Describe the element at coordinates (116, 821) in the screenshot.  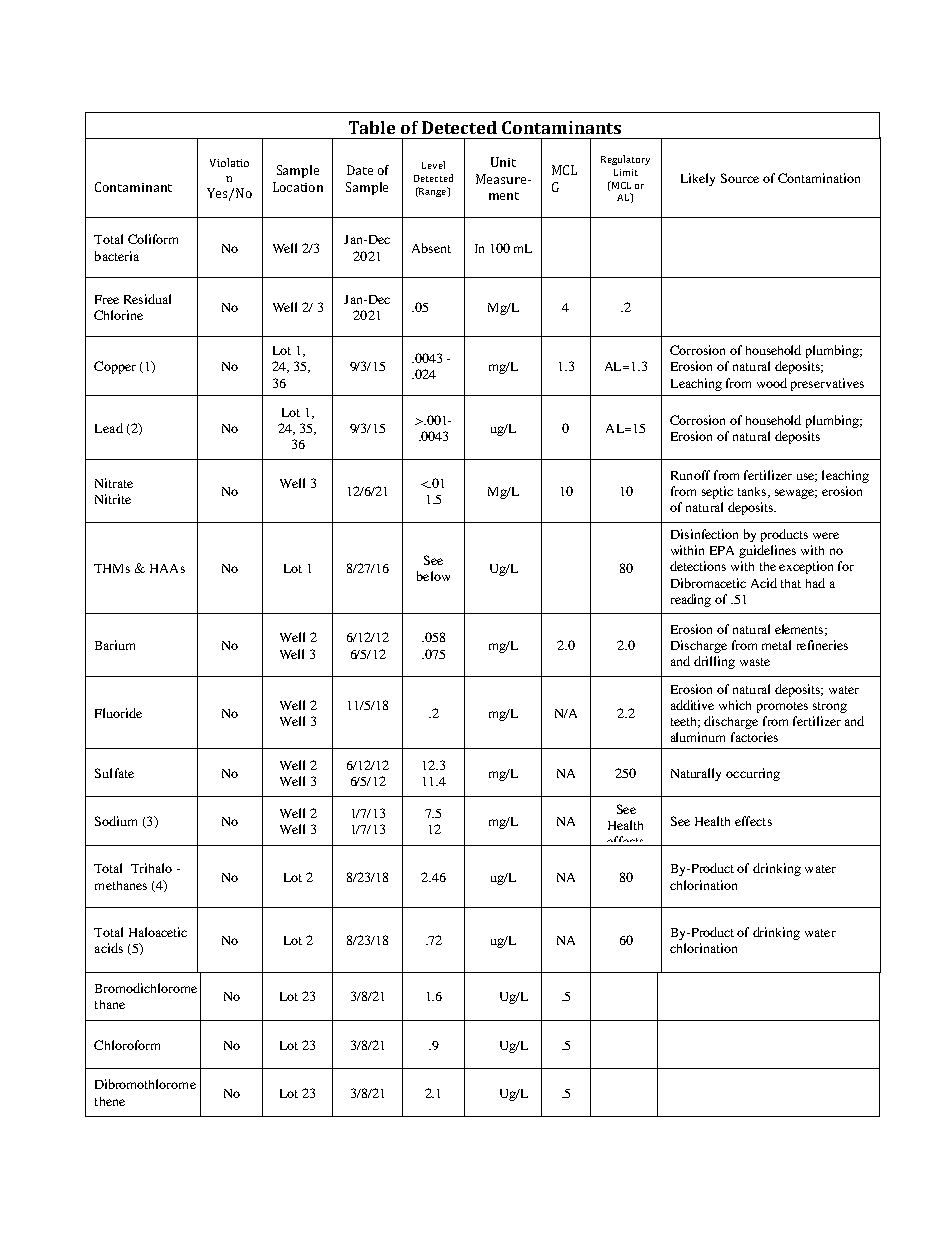
I see `Sodium` at that location.
